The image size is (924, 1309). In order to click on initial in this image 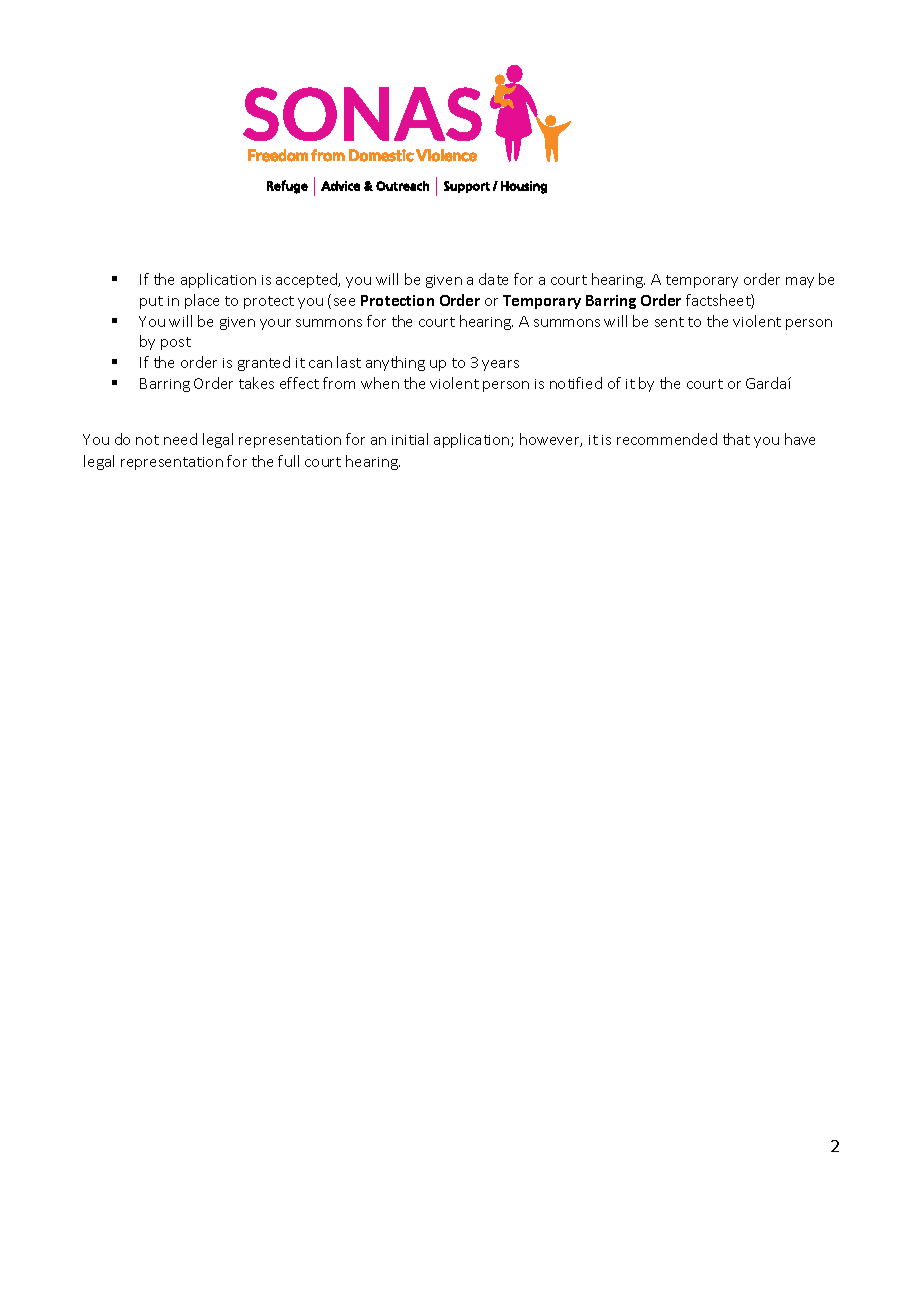, I will do `click(410, 439)`.
